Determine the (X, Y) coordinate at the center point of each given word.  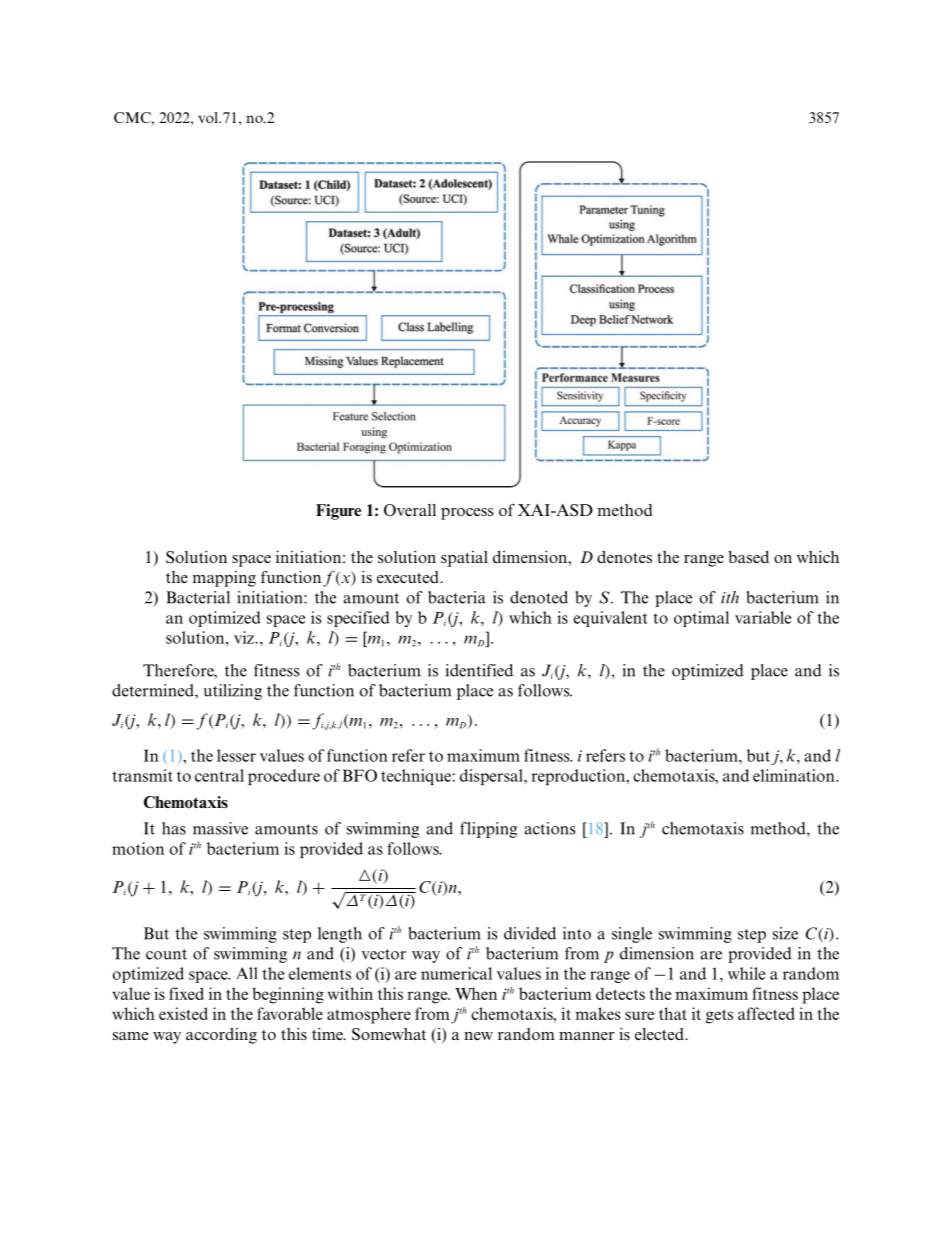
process (467, 514)
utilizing (232, 692)
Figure (338, 512)
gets (719, 1016)
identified (479, 670)
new (478, 1036)
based (748, 557)
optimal (701, 619)
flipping (488, 830)
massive (220, 828)
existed (183, 1013)
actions (549, 828)
